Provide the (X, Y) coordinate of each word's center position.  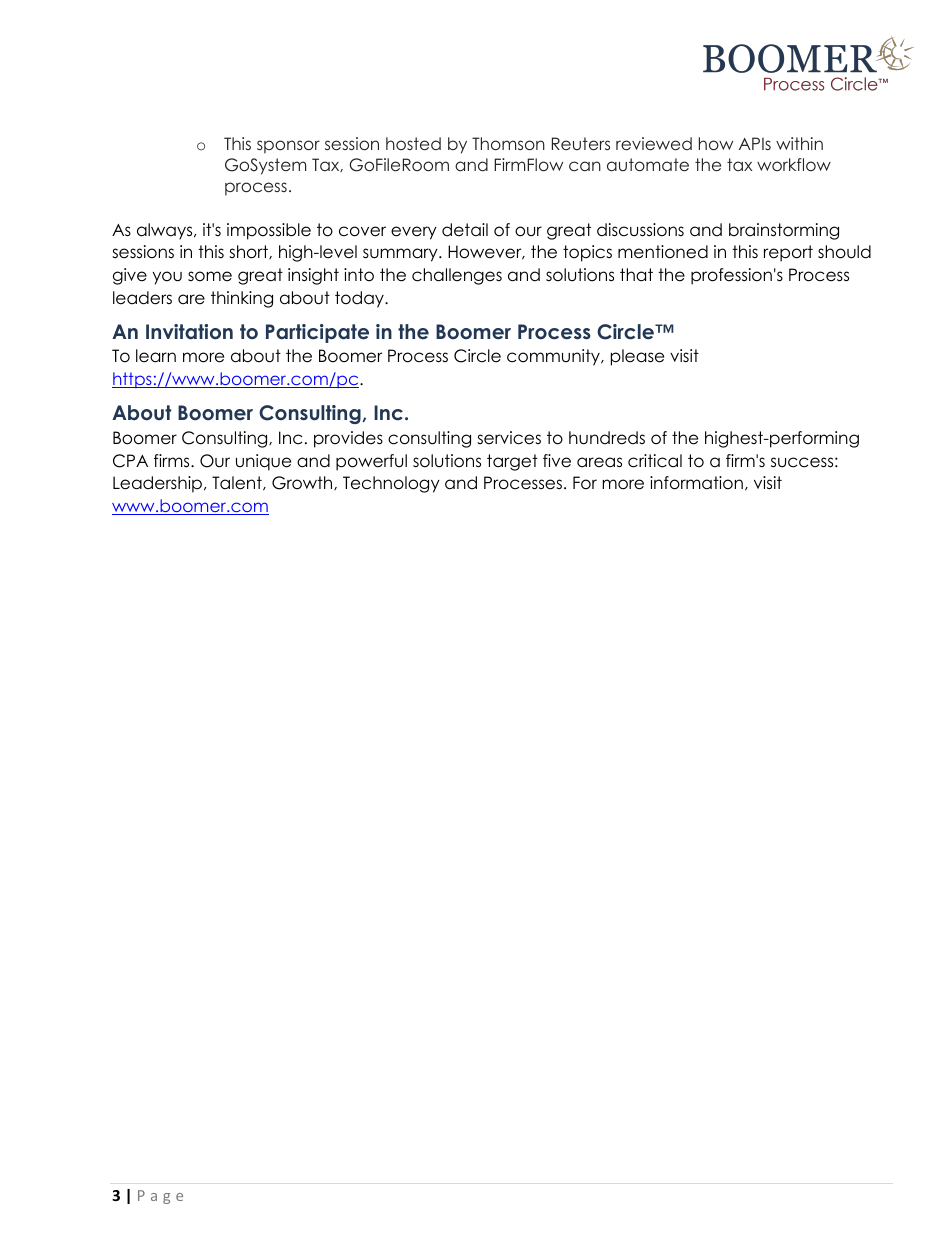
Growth (303, 483)
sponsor (288, 147)
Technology (391, 484)
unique (263, 462)
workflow (794, 164)
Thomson (508, 143)
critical (655, 461)
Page (160, 1197)
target (512, 462)
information (696, 483)
